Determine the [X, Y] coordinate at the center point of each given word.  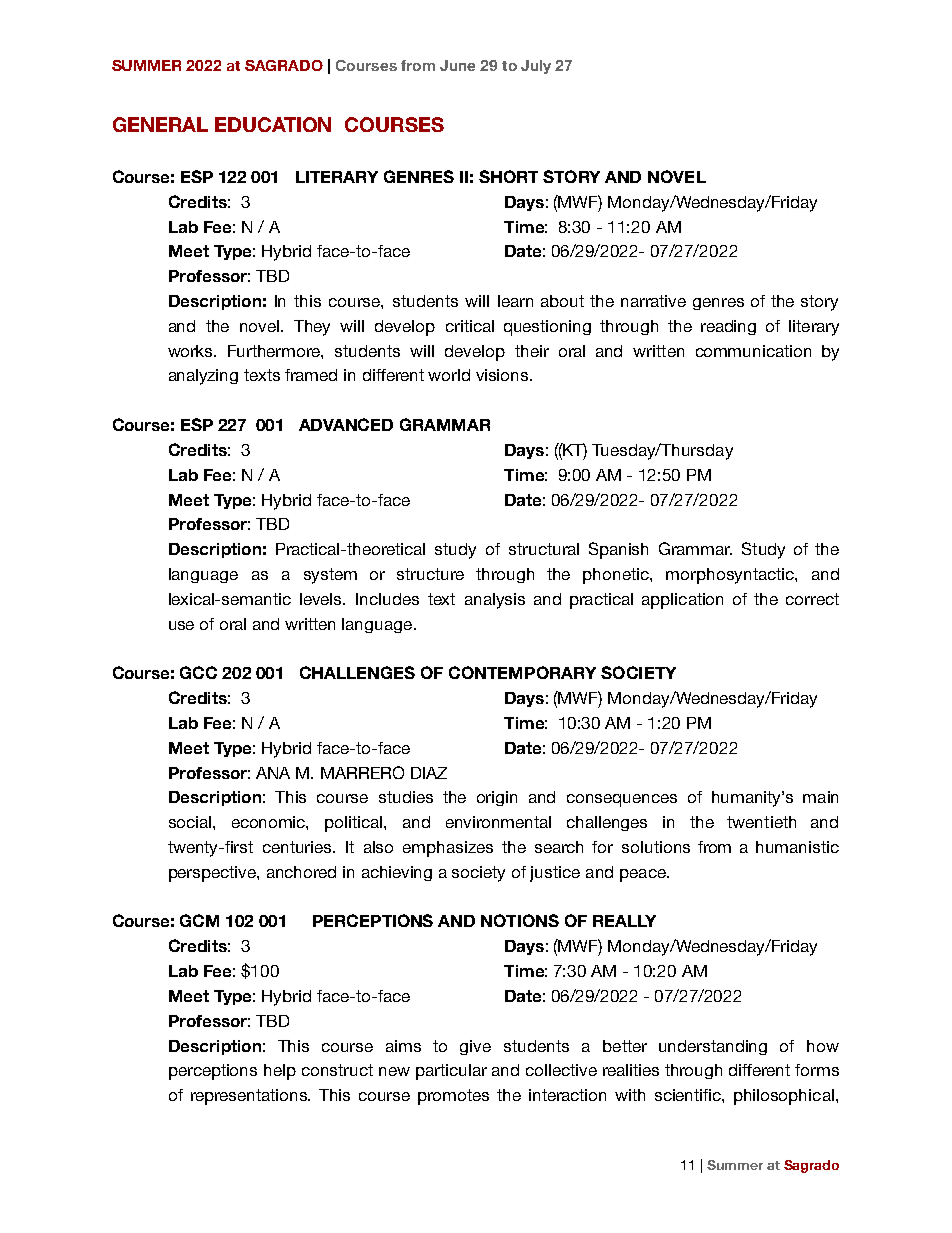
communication [753, 351]
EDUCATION [273, 124]
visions [503, 375]
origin [497, 798]
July [536, 67]
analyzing [203, 377]
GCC [198, 672]
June [457, 65]
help [280, 1072]
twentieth [761, 822]
